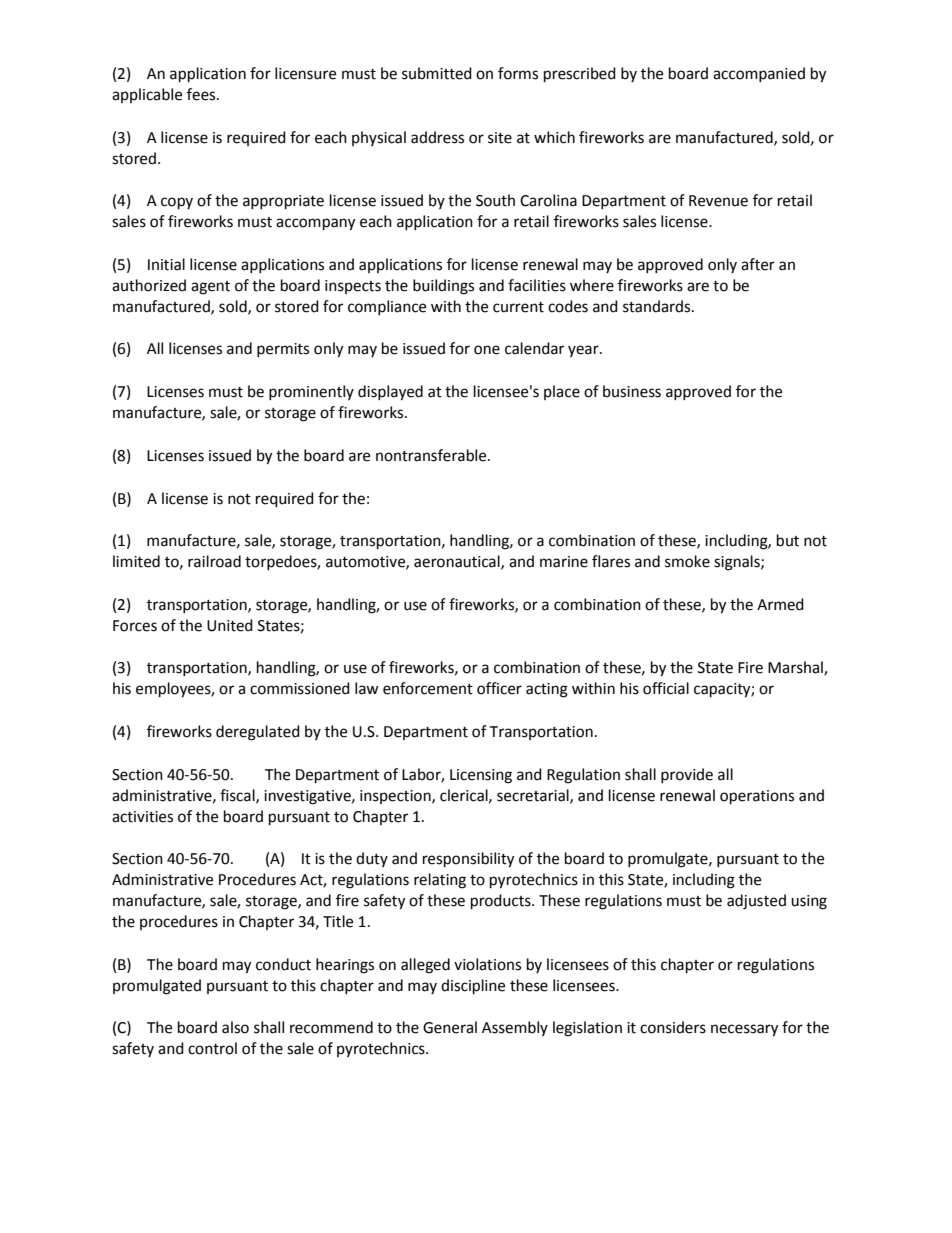 The height and width of the screenshot is (1233, 952). I want to click on submitted, so click(437, 73).
